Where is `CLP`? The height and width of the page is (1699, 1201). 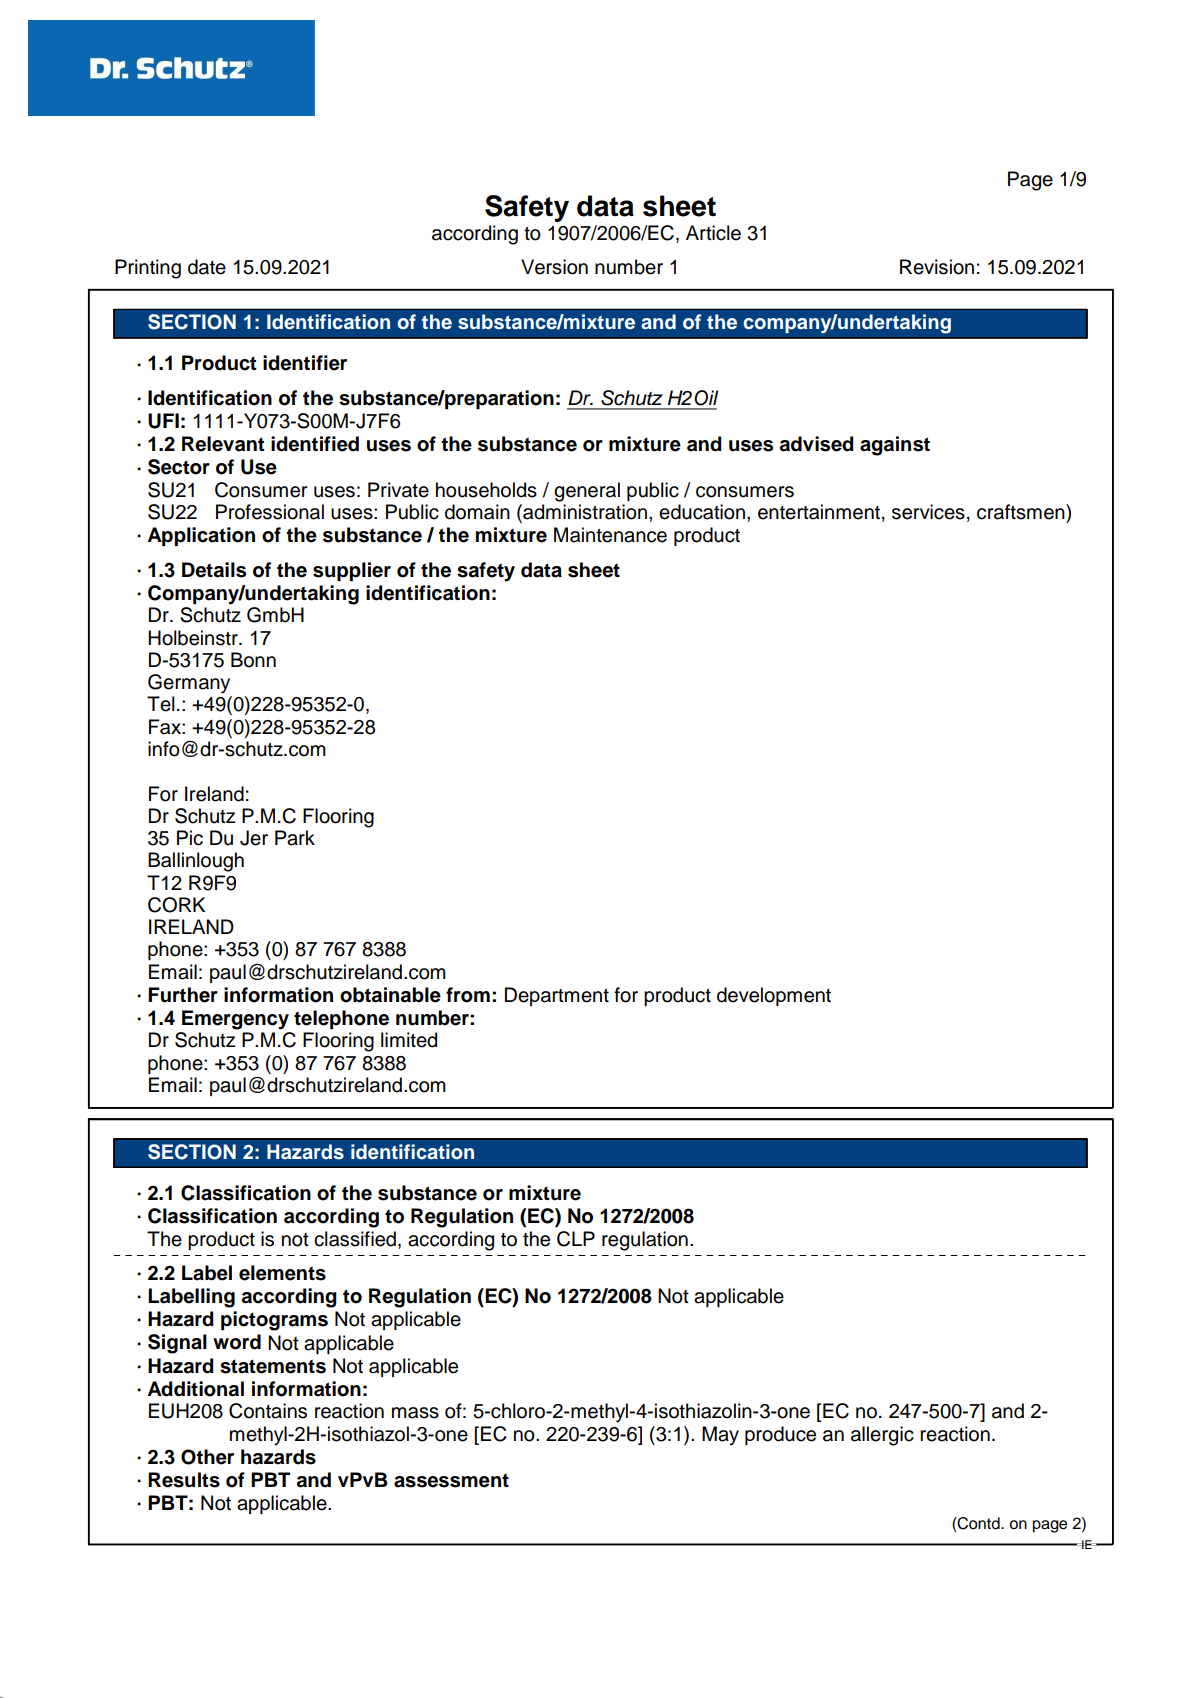 CLP is located at coordinates (576, 1239).
